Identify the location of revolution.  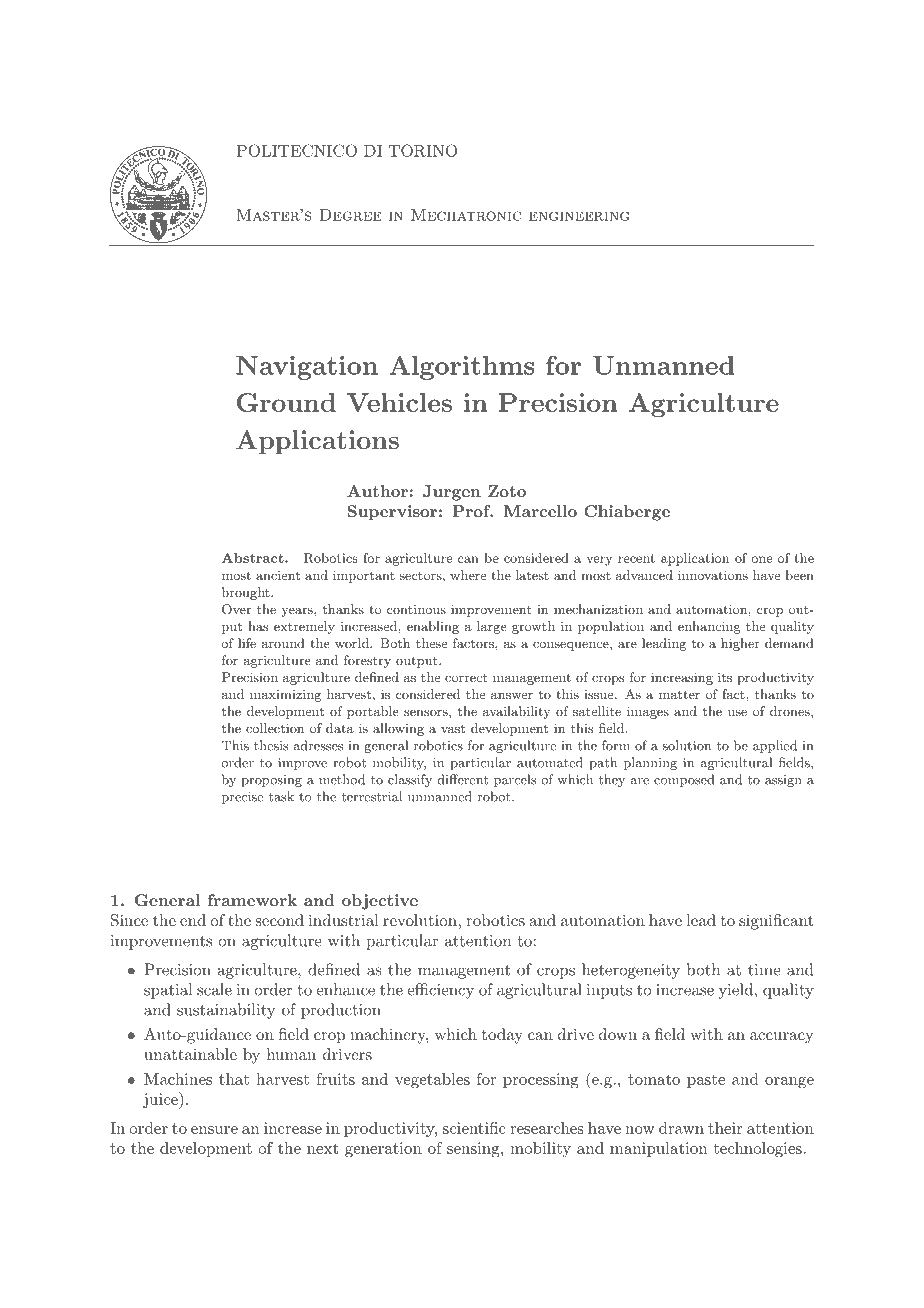
(420, 920).
